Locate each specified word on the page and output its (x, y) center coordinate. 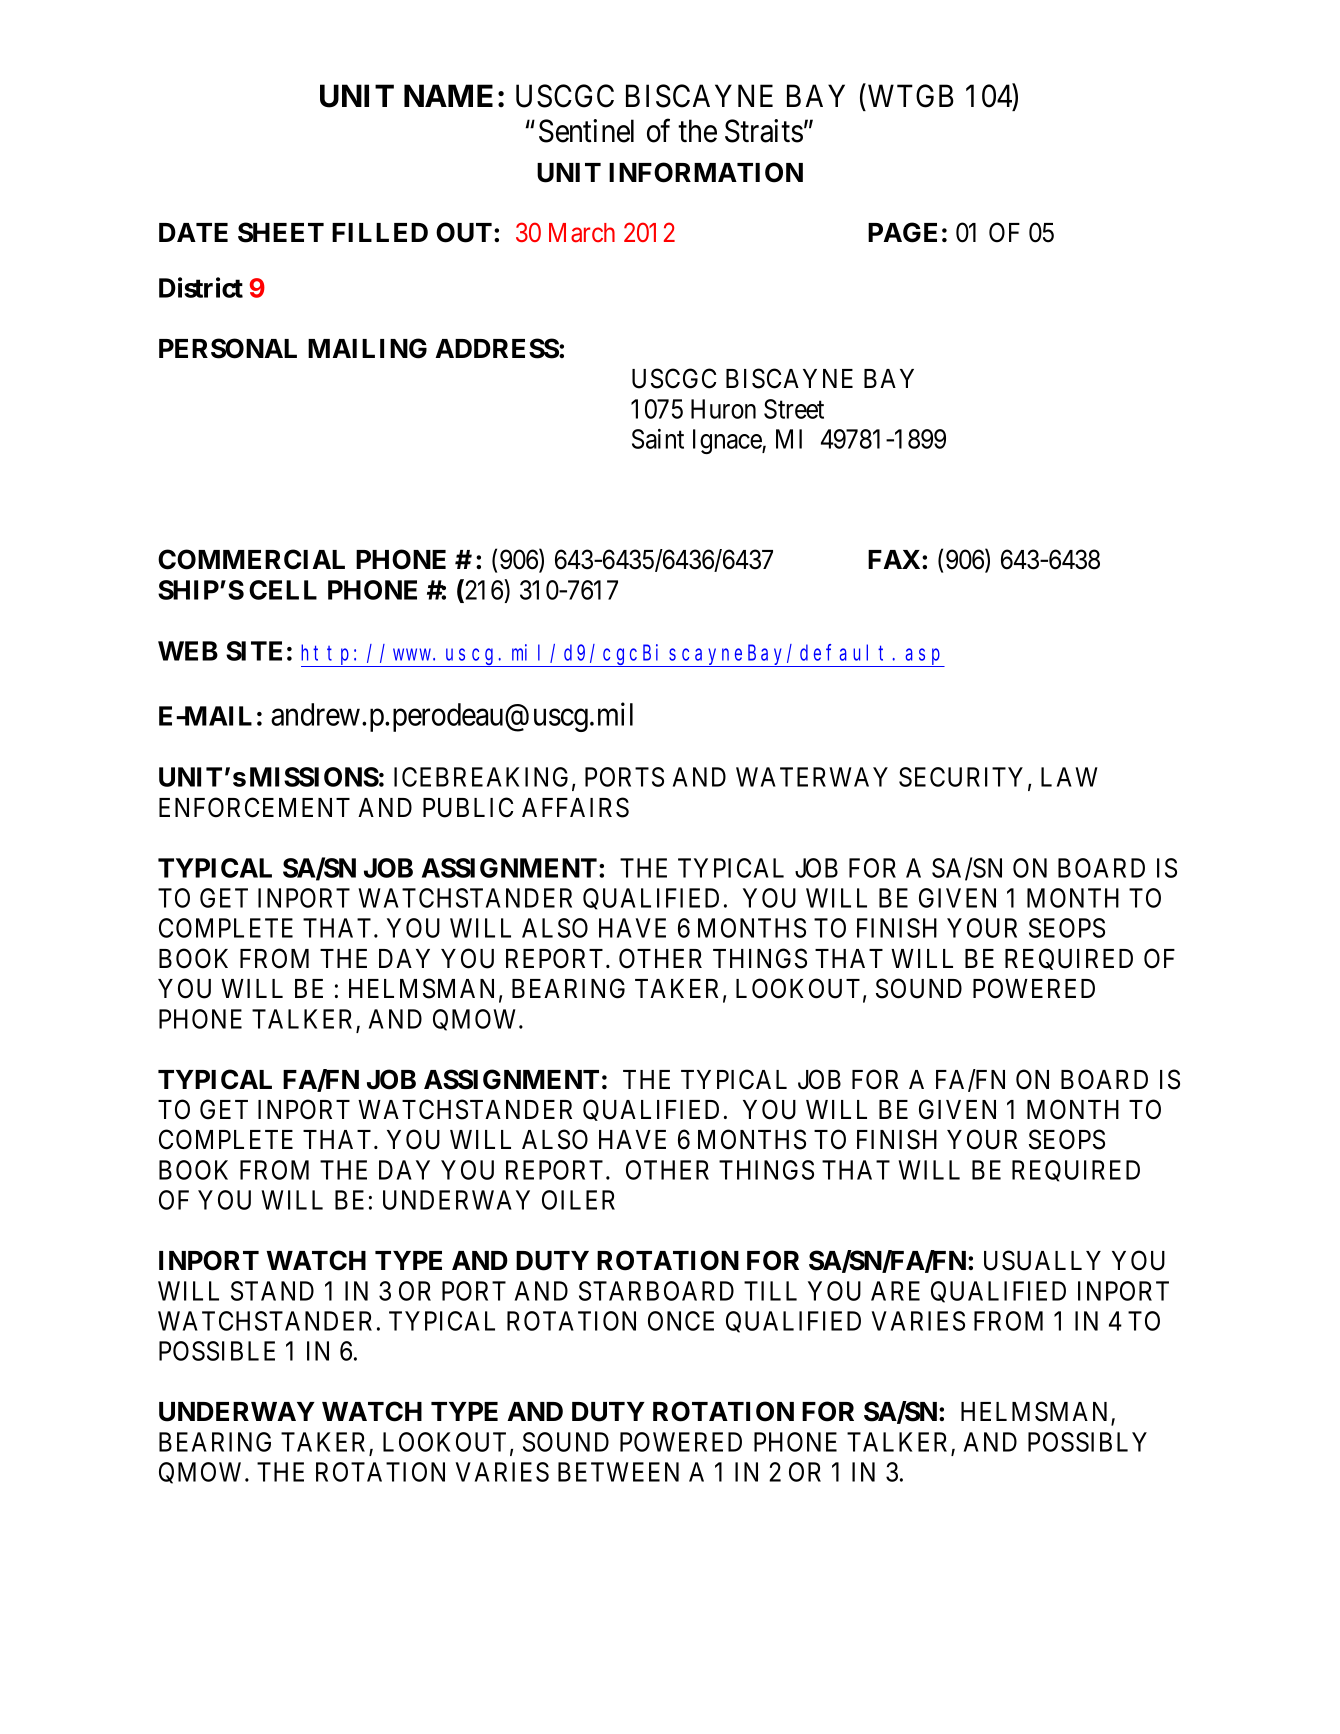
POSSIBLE (217, 1351)
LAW (1069, 777)
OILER (578, 1200)
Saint (658, 439)
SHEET (281, 232)
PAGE (902, 232)
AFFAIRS (575, 807)
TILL (770, 1291)
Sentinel (586, 131)
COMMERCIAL (251, 559)
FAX (895, 559)
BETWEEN (618, 1472)
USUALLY (1042, 1260)
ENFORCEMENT (254, 807)
